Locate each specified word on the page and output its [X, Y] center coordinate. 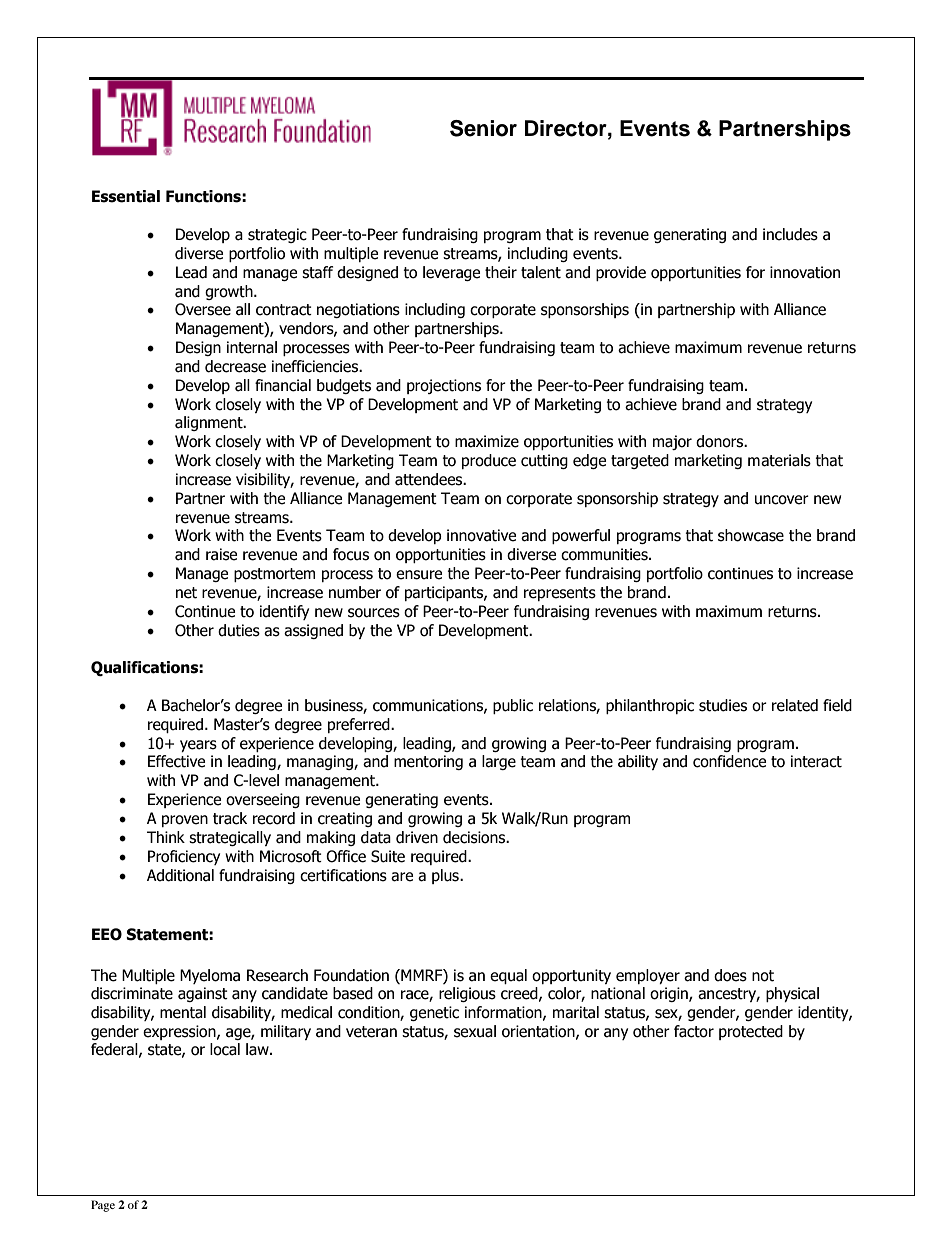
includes [790, 234]
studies [723, 705]
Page [103, 1206]
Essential [126, 196]
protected [751, 1032]
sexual [475, 1031]
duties [239, 630]
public [513, 706]
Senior [483, 128]
